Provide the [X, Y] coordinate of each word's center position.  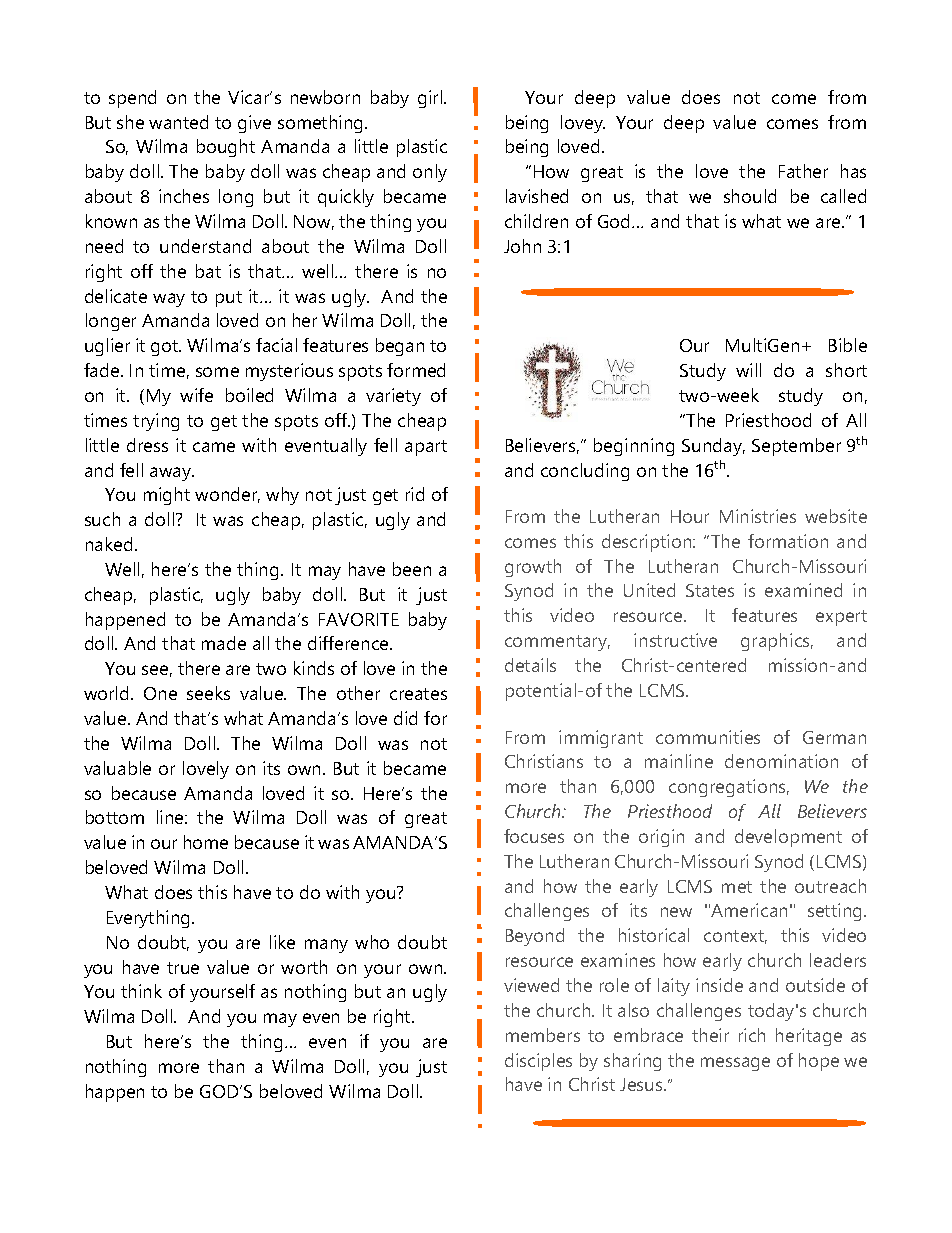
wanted [178, 122]
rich [752, 1035]
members [543, 1035]
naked [109, 544]
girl [431, 99]
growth [533, 568]
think [141, 991]
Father [803, 171]
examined [803, 590]
